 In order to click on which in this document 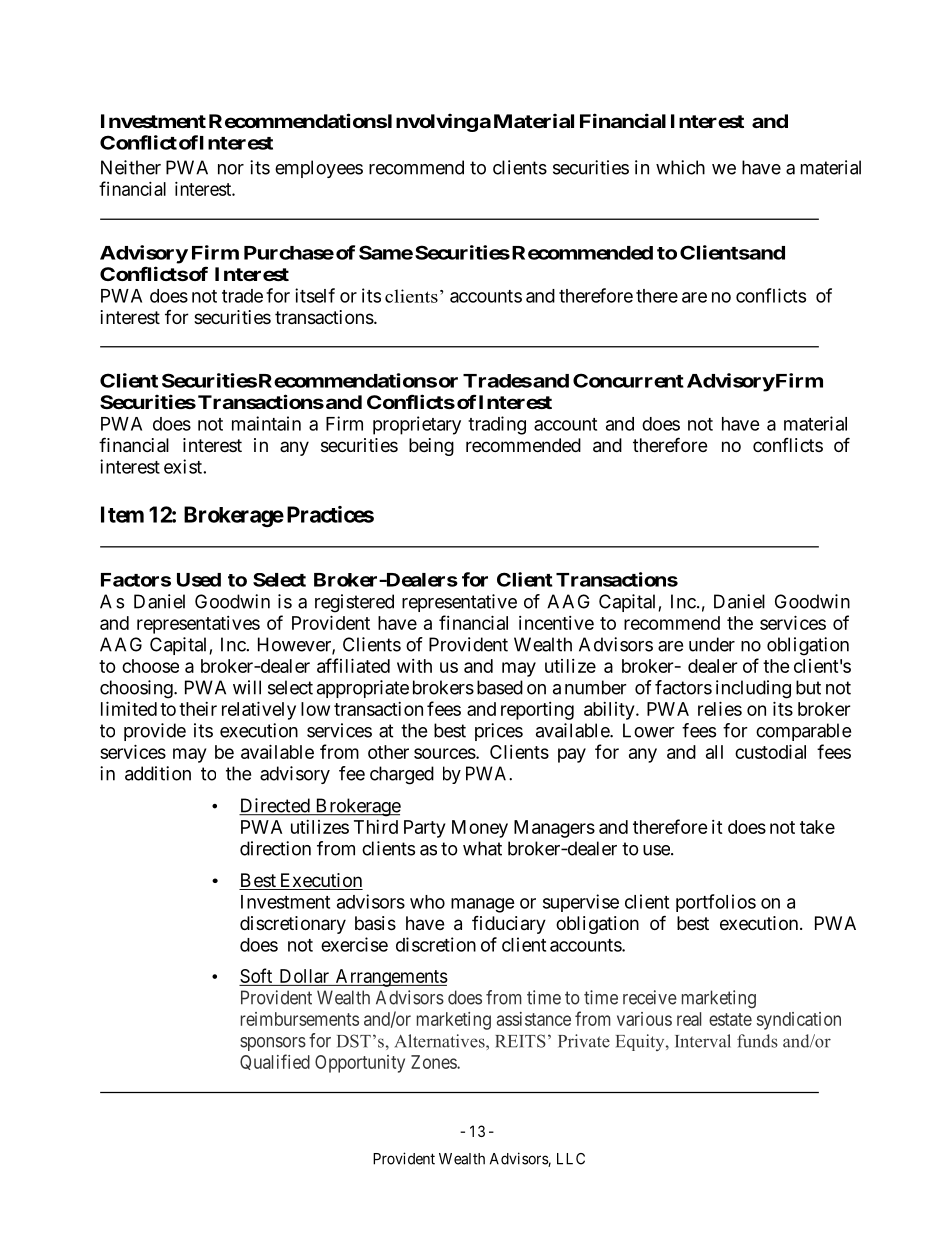, I will do `click(680, 167)`.
